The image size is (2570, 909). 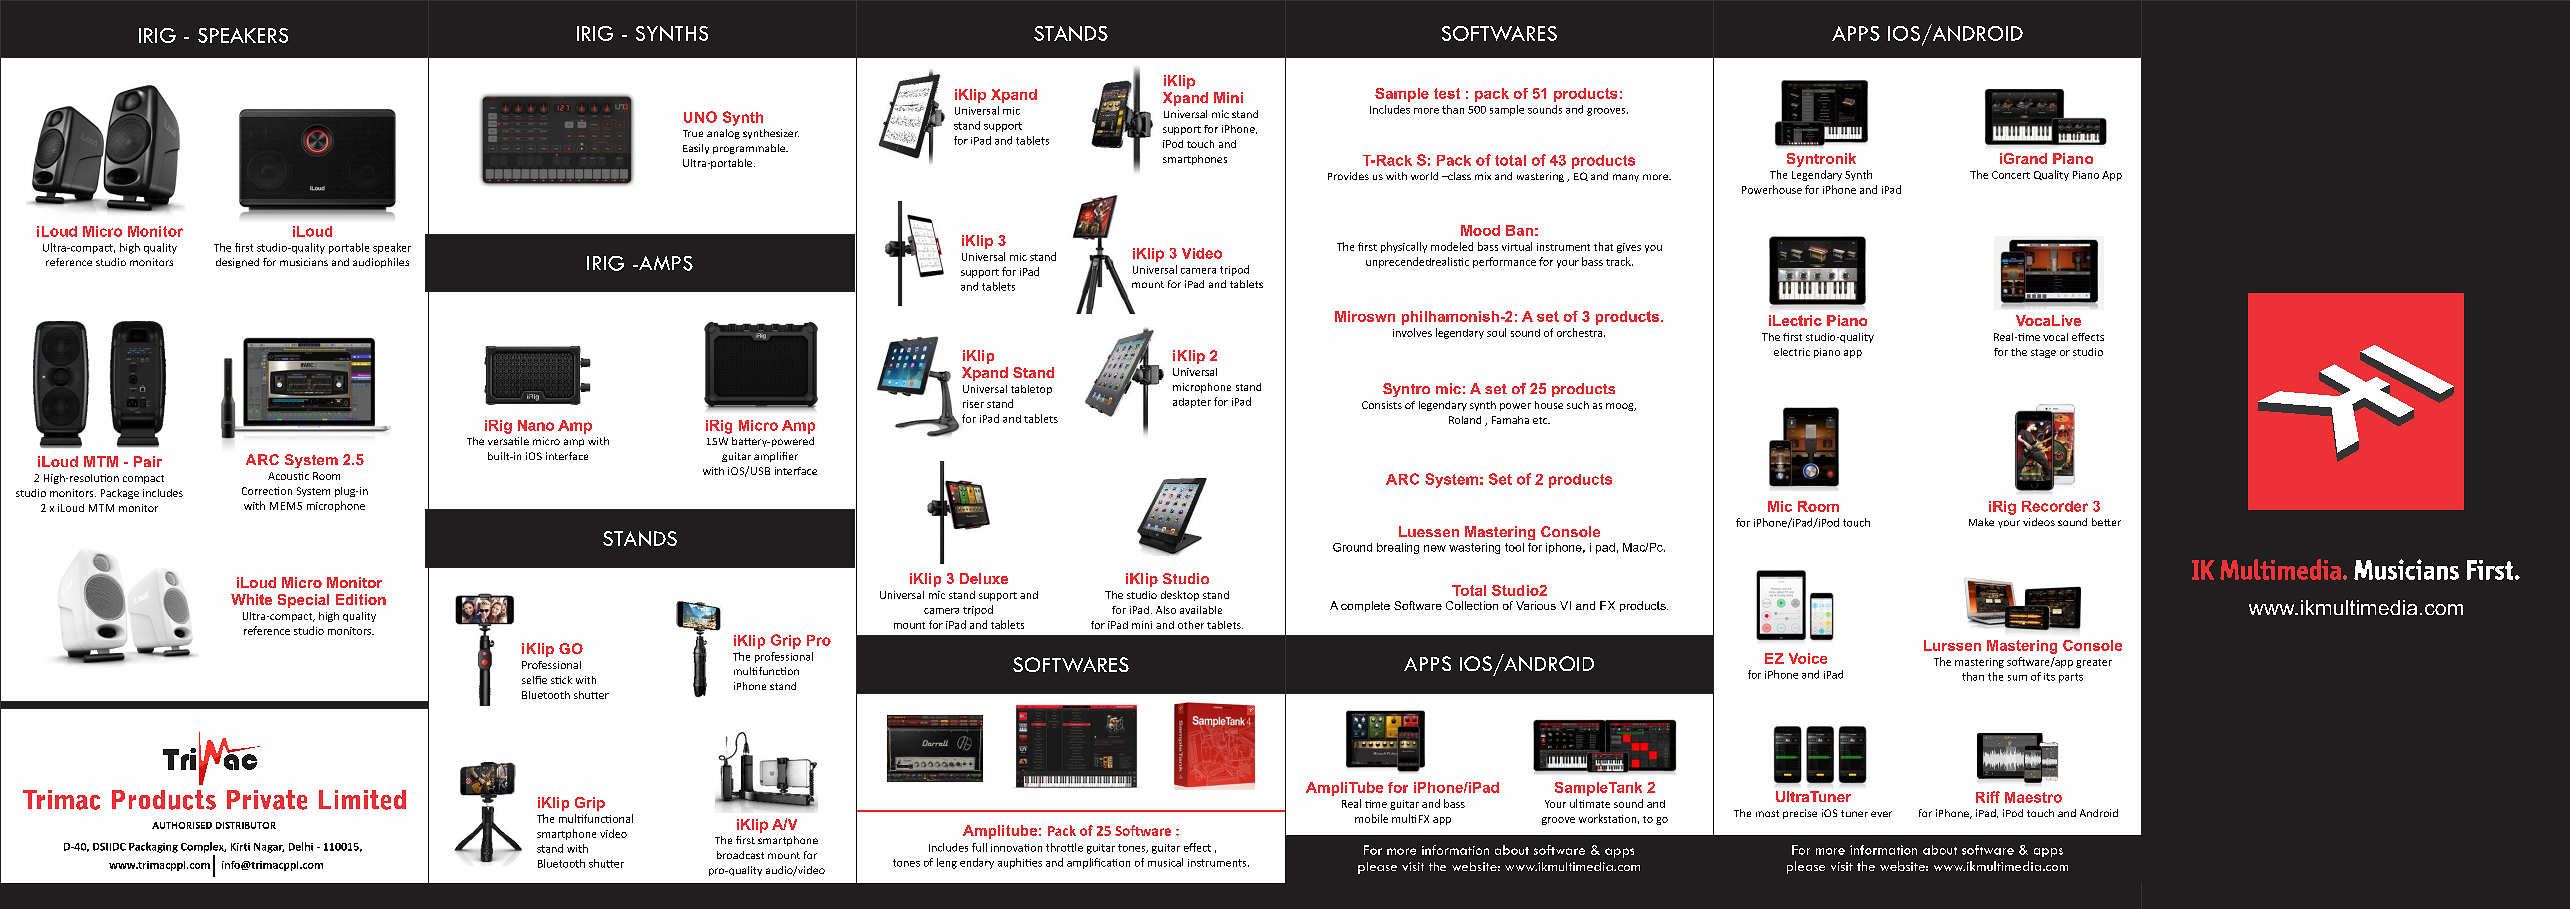 What do you see at coordinates (1165, 862) in the page?
I see `musical` at bounding box center [1165, 862].
